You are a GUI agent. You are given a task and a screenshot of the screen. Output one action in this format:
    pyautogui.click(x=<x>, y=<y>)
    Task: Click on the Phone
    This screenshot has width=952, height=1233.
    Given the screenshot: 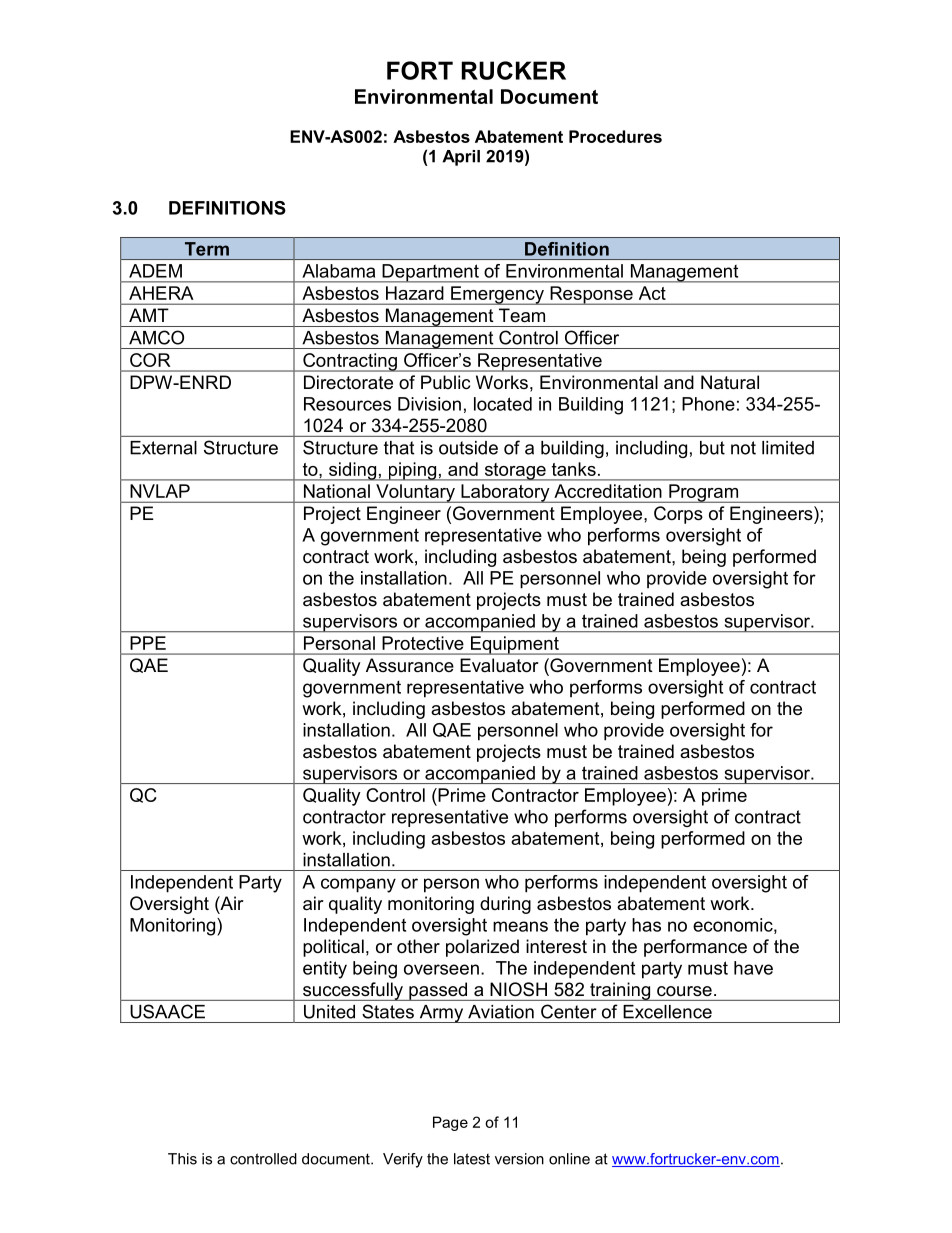 What is the action you would take?
    pyautogui.click(x=708, y=404)
